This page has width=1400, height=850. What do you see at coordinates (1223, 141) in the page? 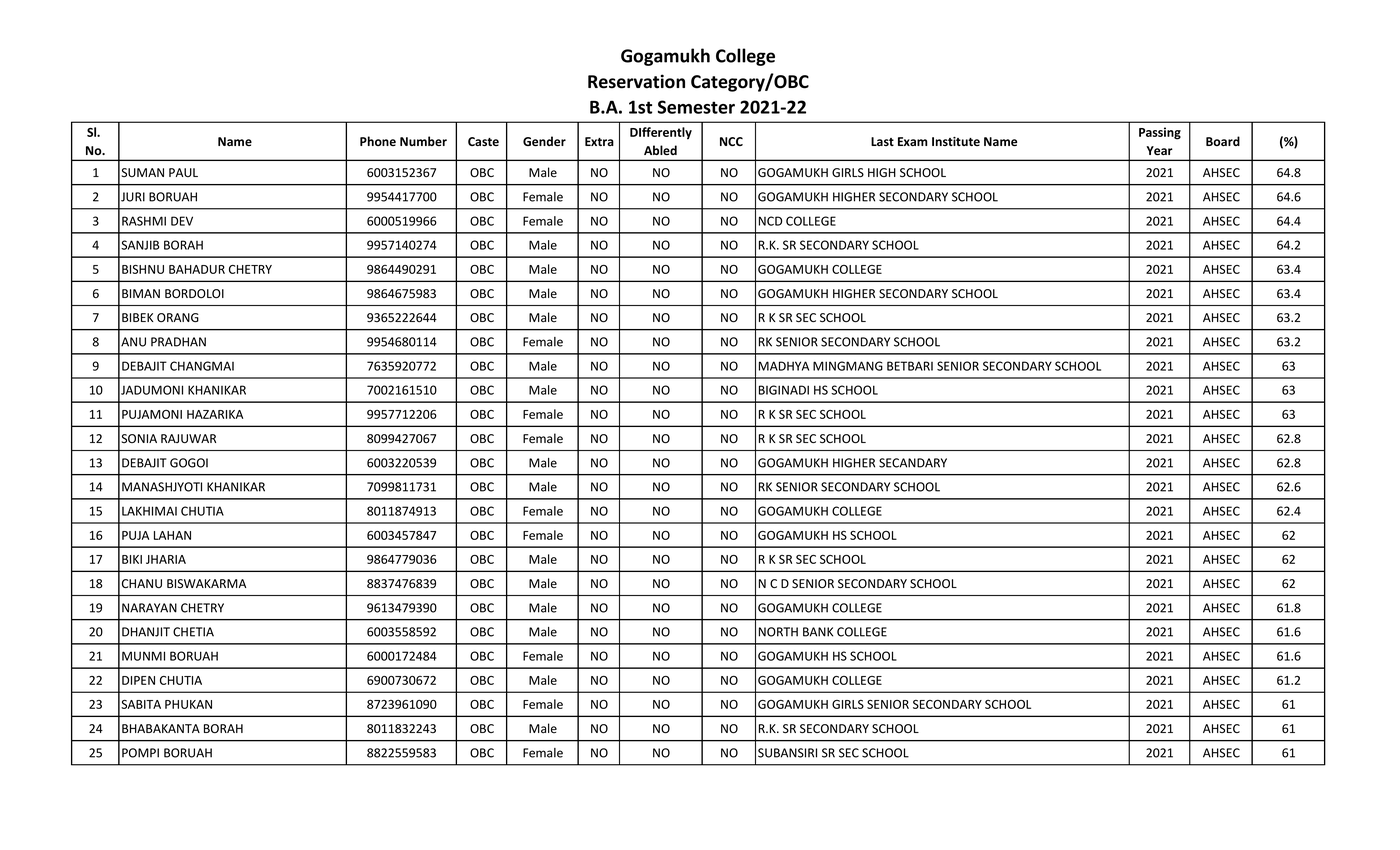
I see `Board` at bounding box center [1223, 141].
